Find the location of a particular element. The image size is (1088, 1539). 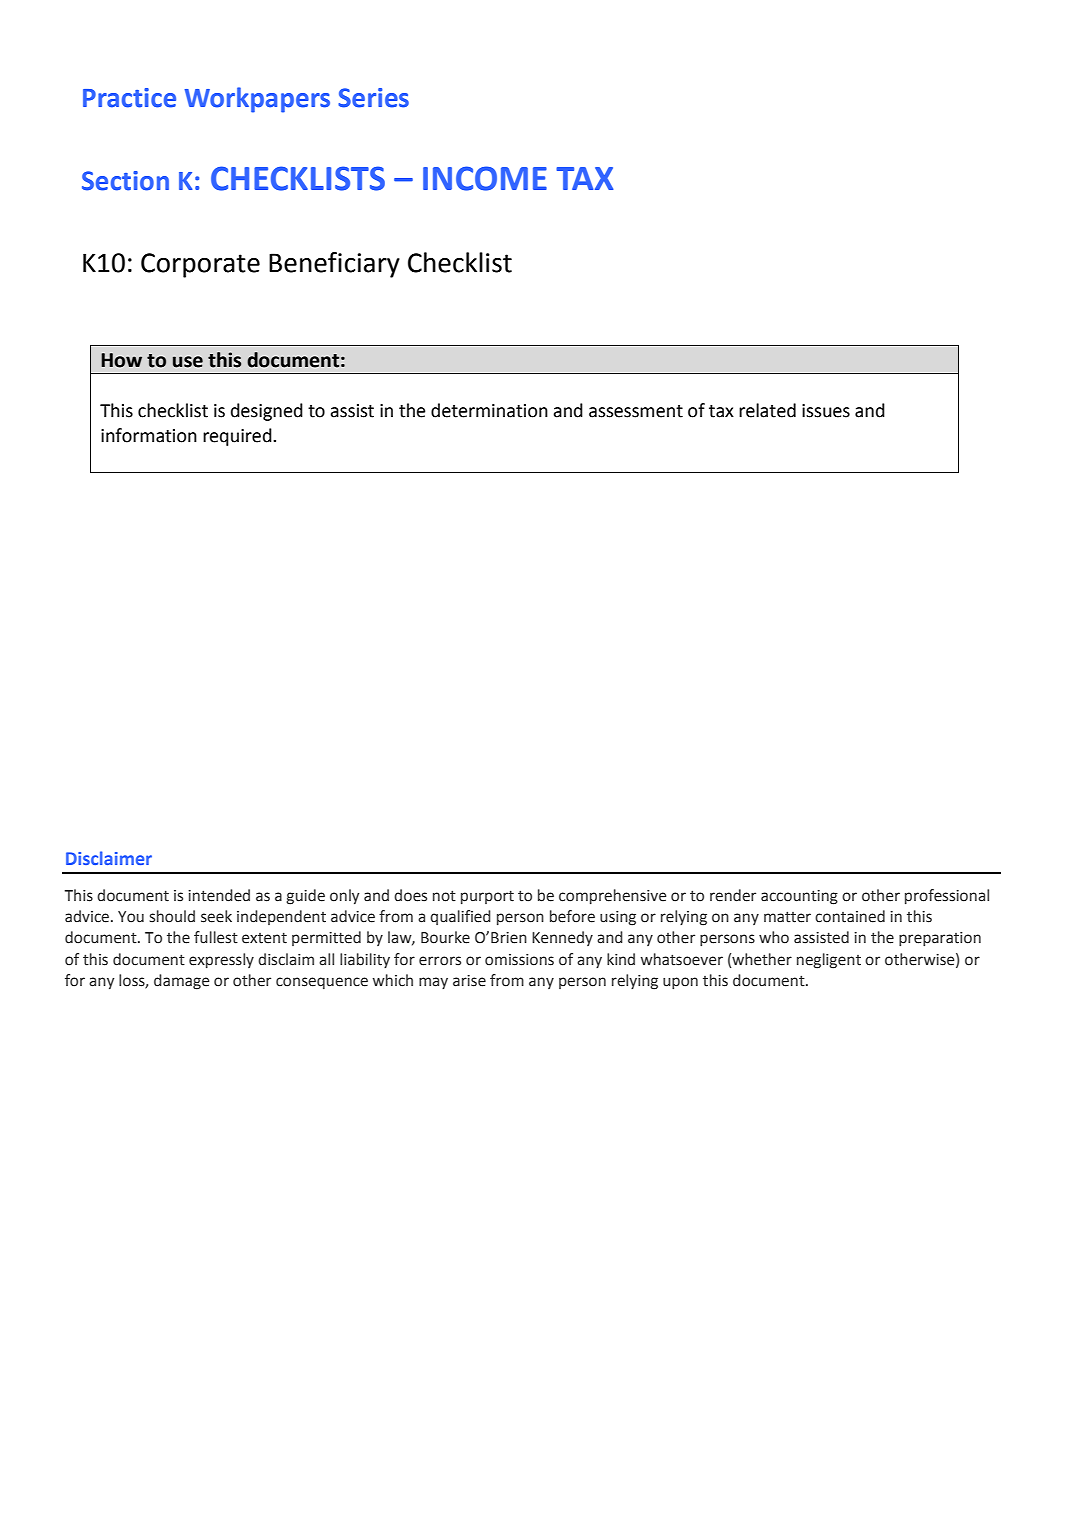

Series is located at coordinates (373, 98).
